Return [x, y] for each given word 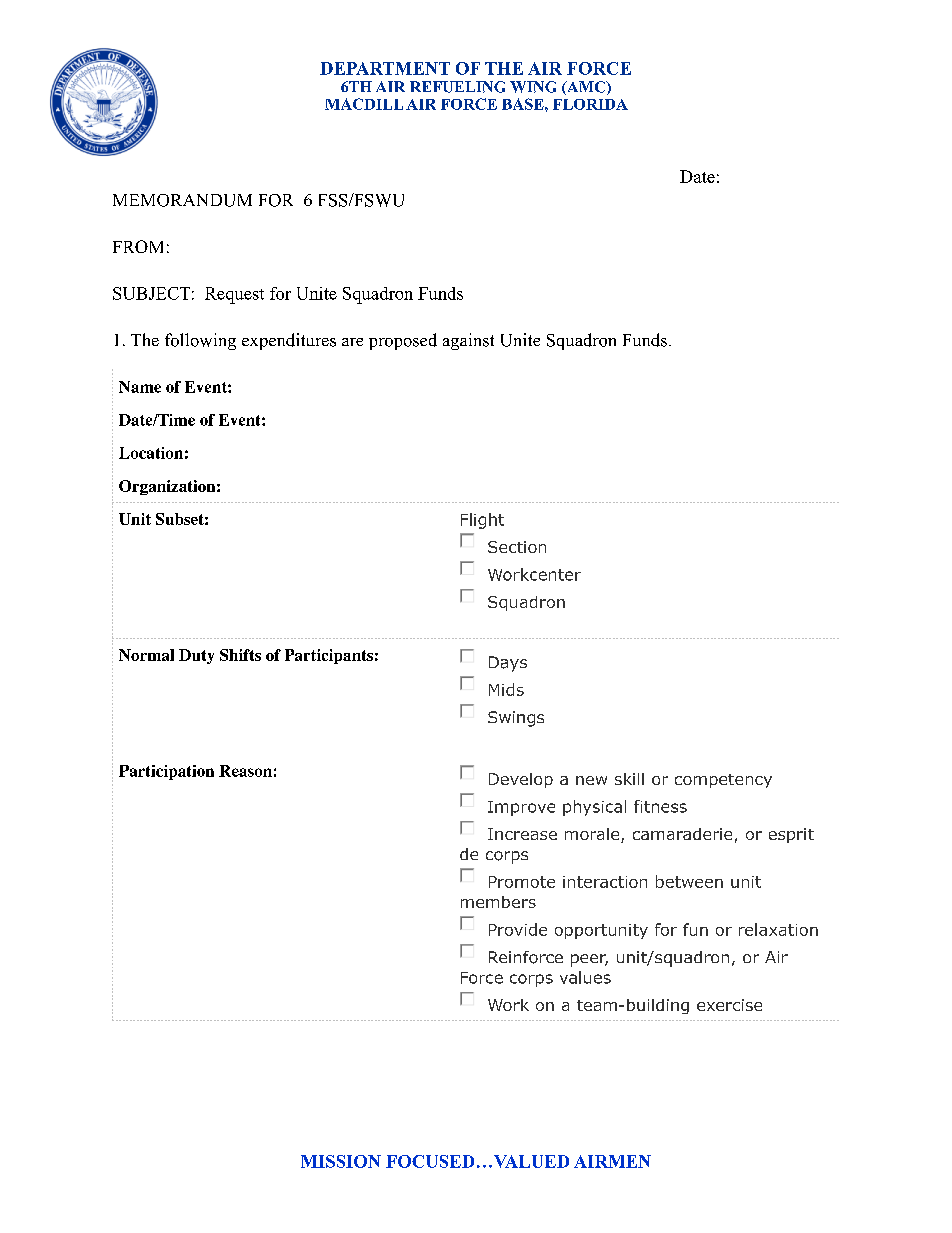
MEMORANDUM [182, 200]
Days [508, 664]
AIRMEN [612, 1161]
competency [723, 781]
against [468, 341]
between [689, 881]
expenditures [289, 341]
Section [517, 547]
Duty [196, 656]
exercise [729, 1005]
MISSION [341, 1161]
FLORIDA [590, 104]
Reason [245, 771]
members [498, 902]
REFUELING [457, 87]
